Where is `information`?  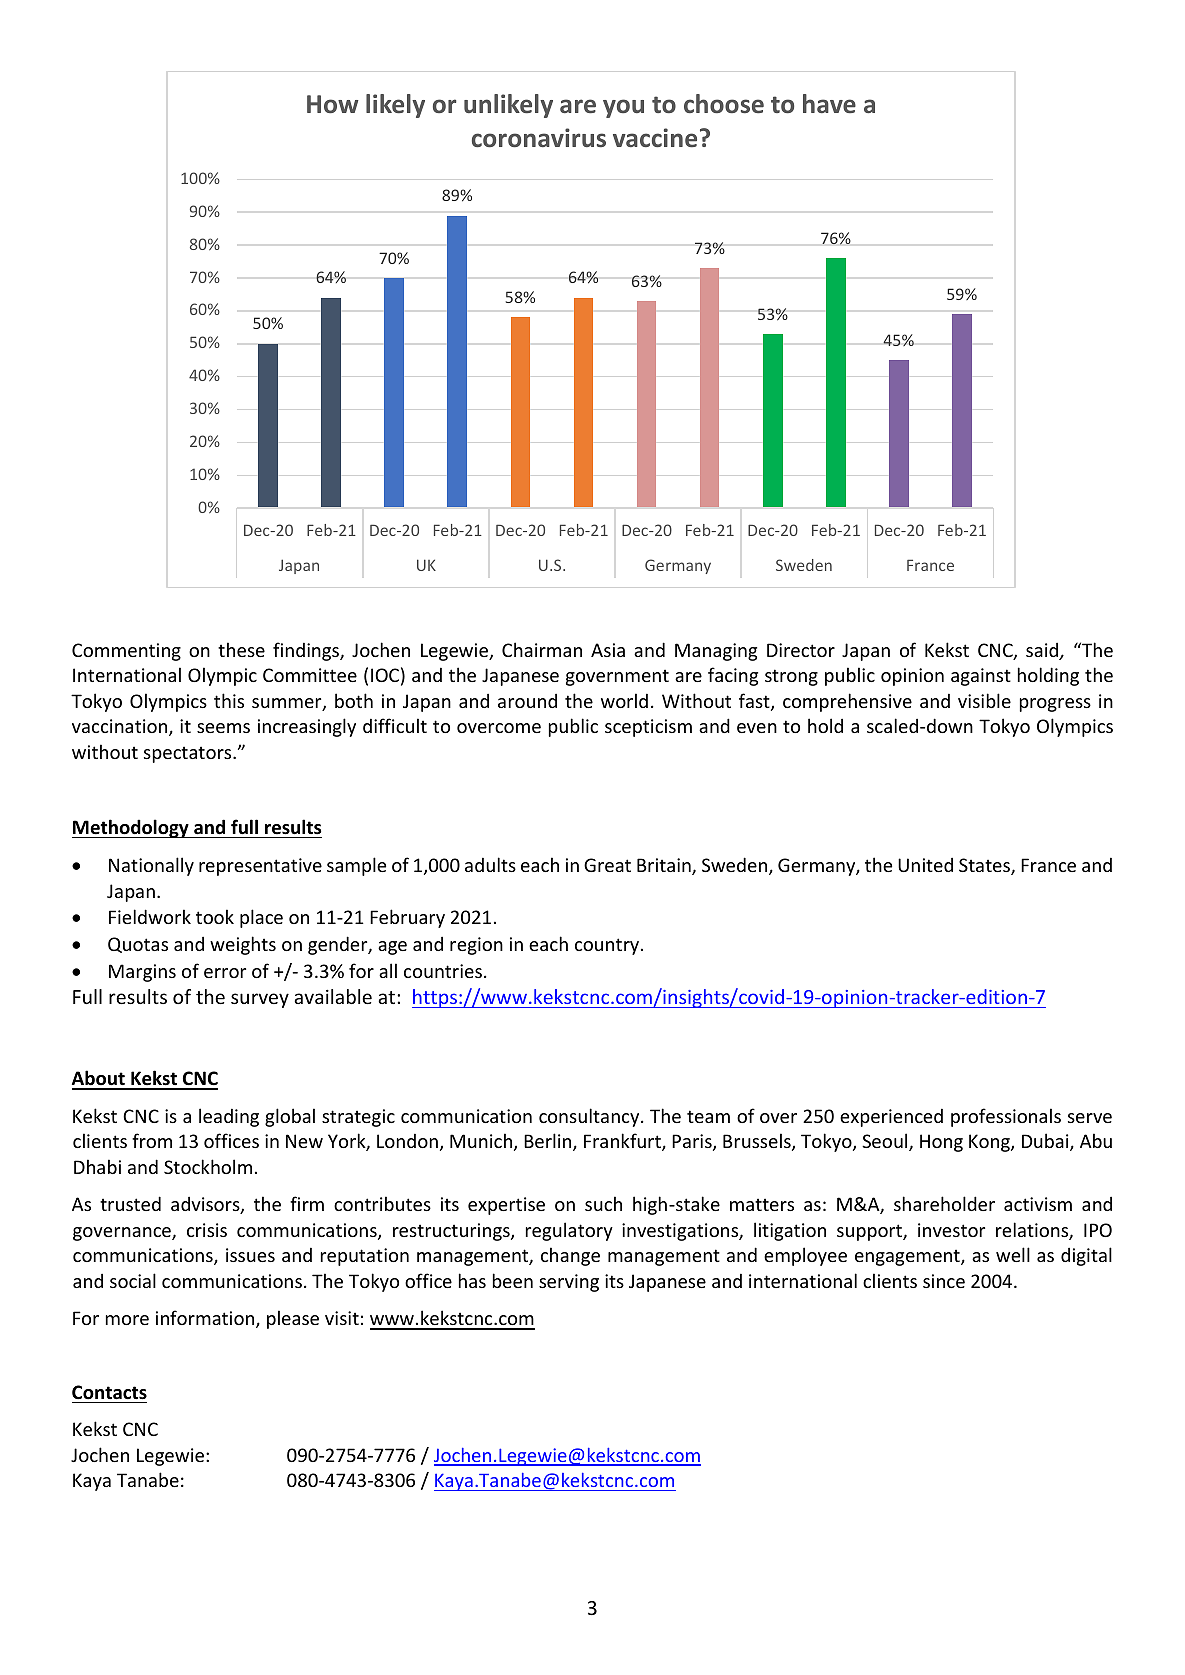
information is located at coordinates (205, 1317).
